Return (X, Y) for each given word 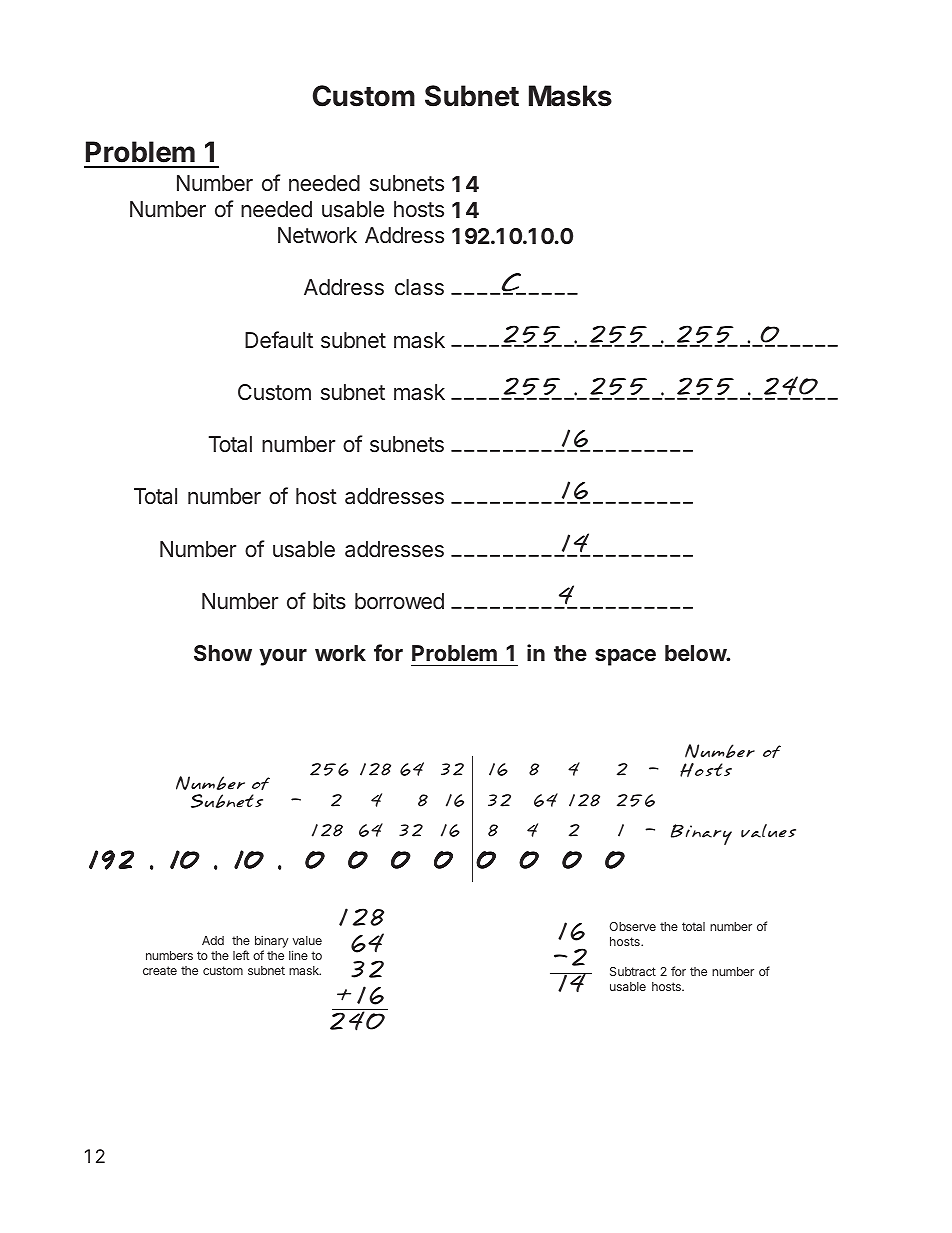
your (283, 657)
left (241, 955)
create (160, 970)
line (298, 955)
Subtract (633, 971)
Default (279, 340)
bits (329, 601)
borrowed (399, 601)
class (419, 287)
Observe (633, 926)
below (696, 653)
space (625, 657)
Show (223, 653)
